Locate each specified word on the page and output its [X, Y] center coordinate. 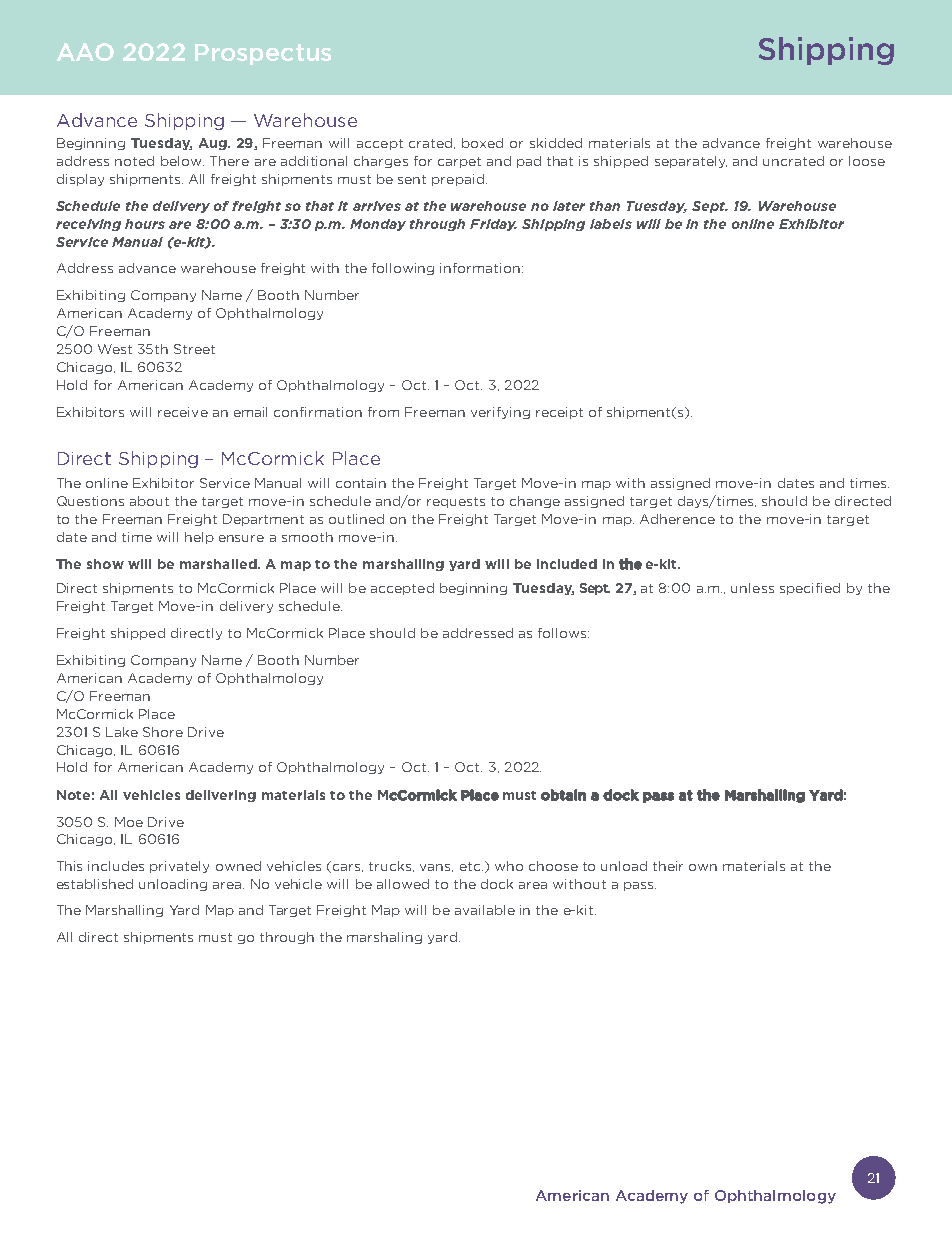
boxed [482, 143]
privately [179, 867]
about [149, 501]
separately [691, 162]
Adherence [677, 519]
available [485, 910]
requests [456, 502]
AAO [85, 52]
